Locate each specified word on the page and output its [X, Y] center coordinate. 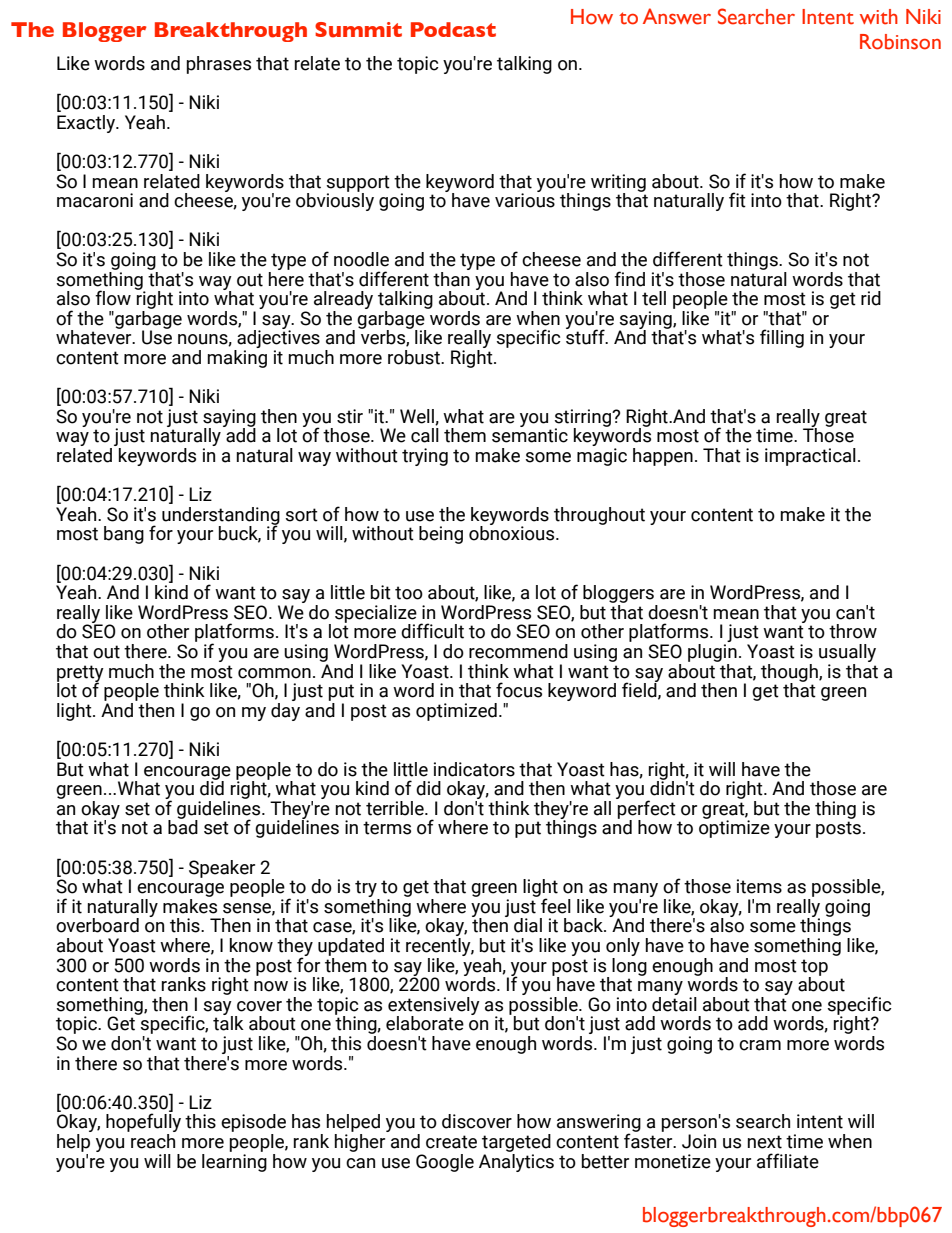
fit [737, 200]
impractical [810, 457]
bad [183, 826]
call [425, 435]
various [525, 199]
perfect [646, 809]
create [451, 1142]
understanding [221, 517]
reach [152, 1140]
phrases [219, 65]
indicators [474, 769]
